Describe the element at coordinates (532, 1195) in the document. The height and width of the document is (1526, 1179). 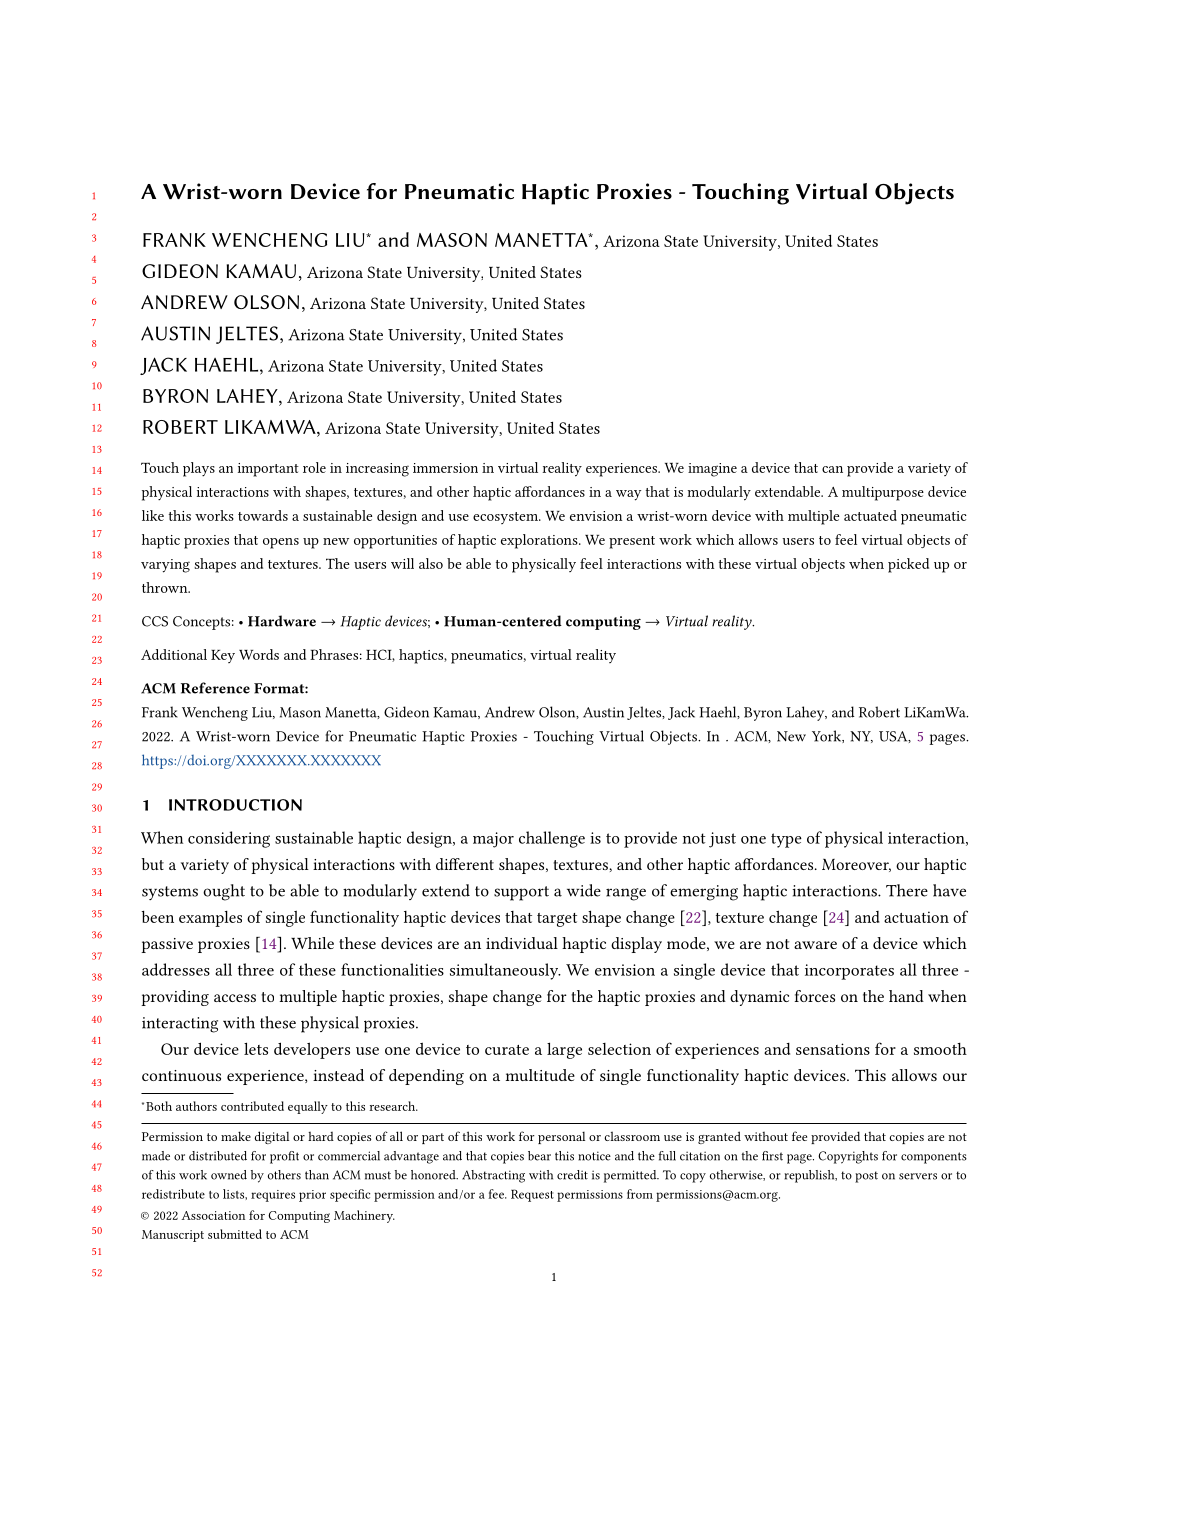
I see `Request` at that location.
